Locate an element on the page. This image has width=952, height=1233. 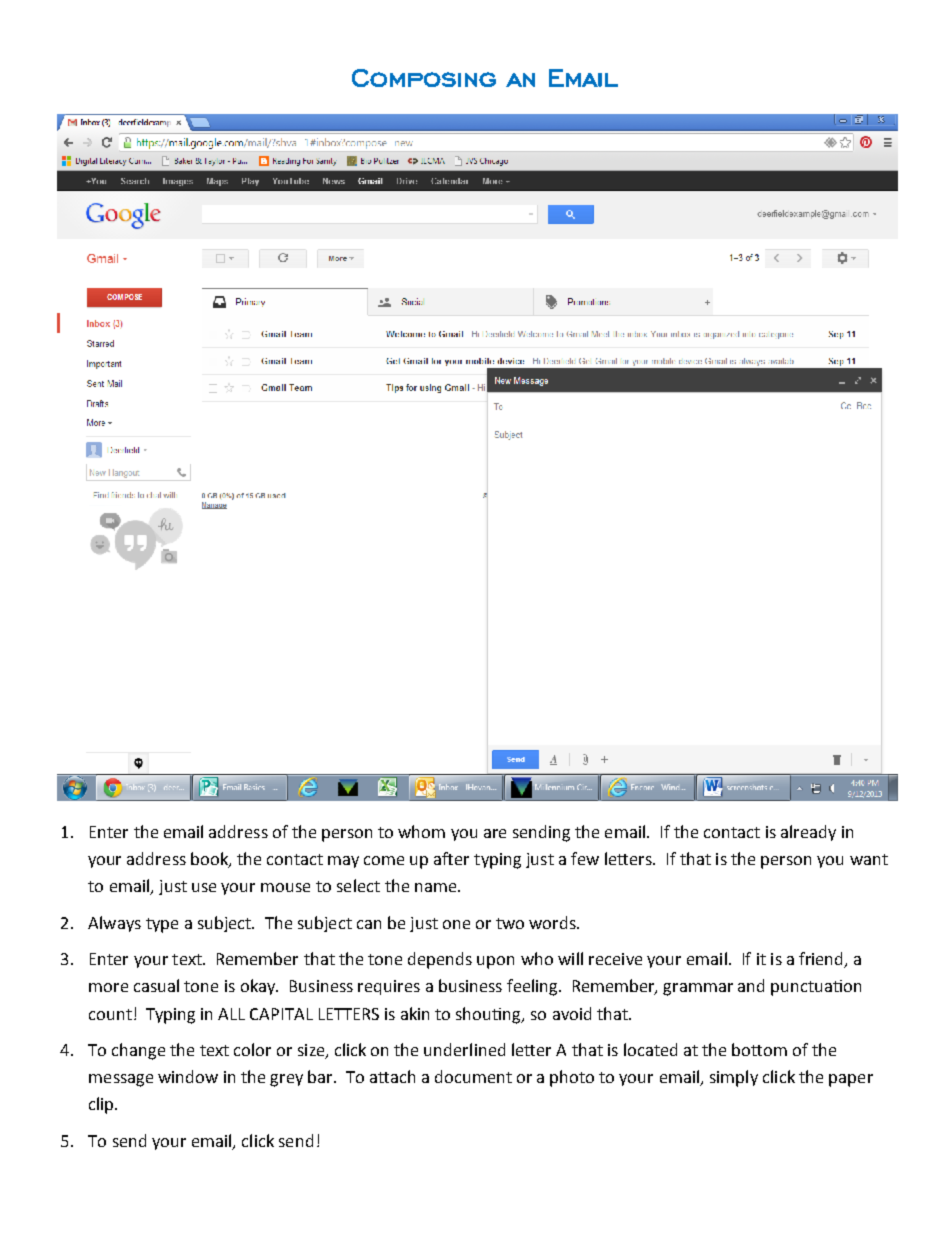
book is located at coordinates (210, 860).
